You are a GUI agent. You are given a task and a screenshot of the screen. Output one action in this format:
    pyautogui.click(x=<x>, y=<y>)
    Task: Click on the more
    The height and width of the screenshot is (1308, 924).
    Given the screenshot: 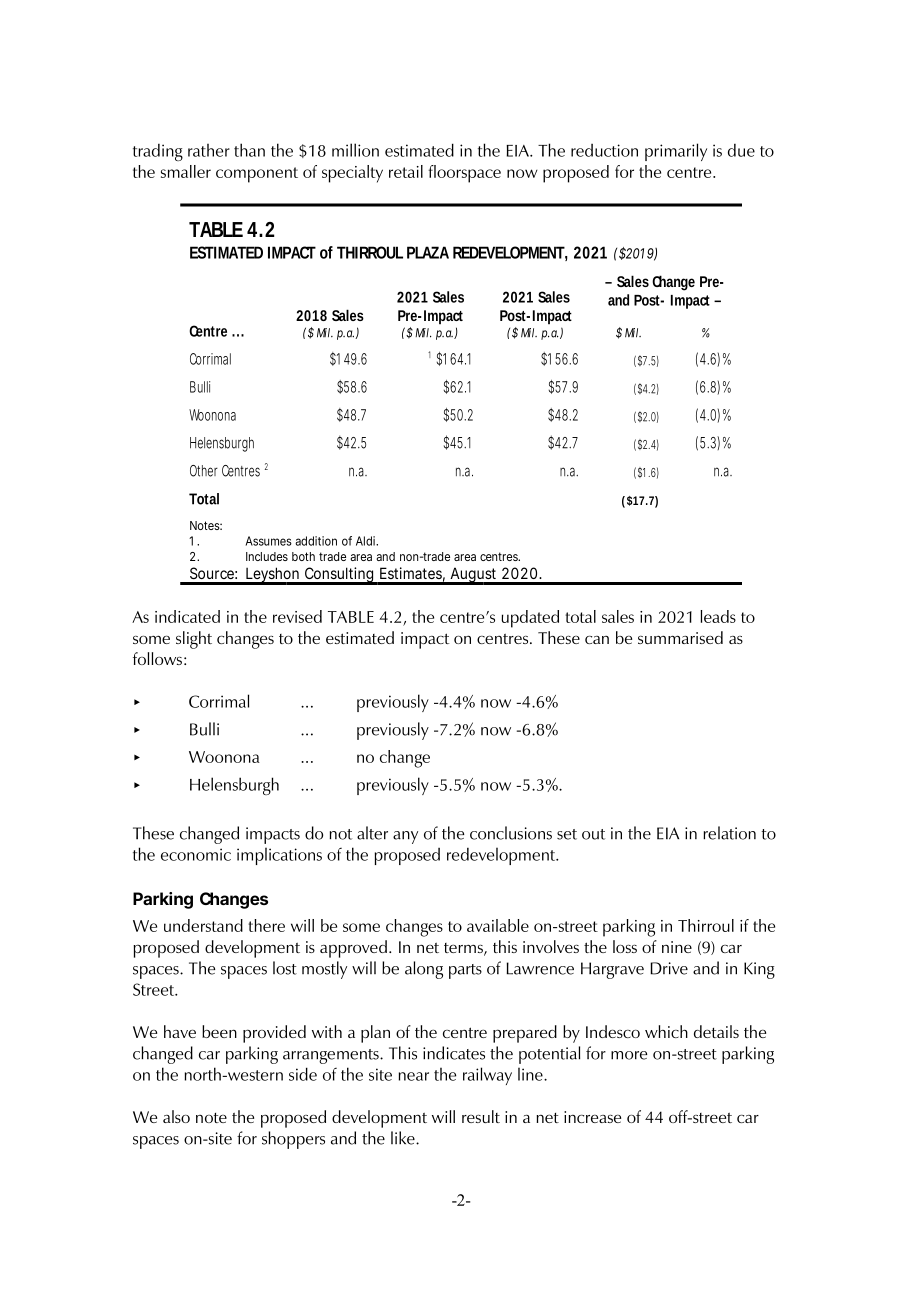 What is the action you would take?
    pyautogui.click(x=629, y=1055)
